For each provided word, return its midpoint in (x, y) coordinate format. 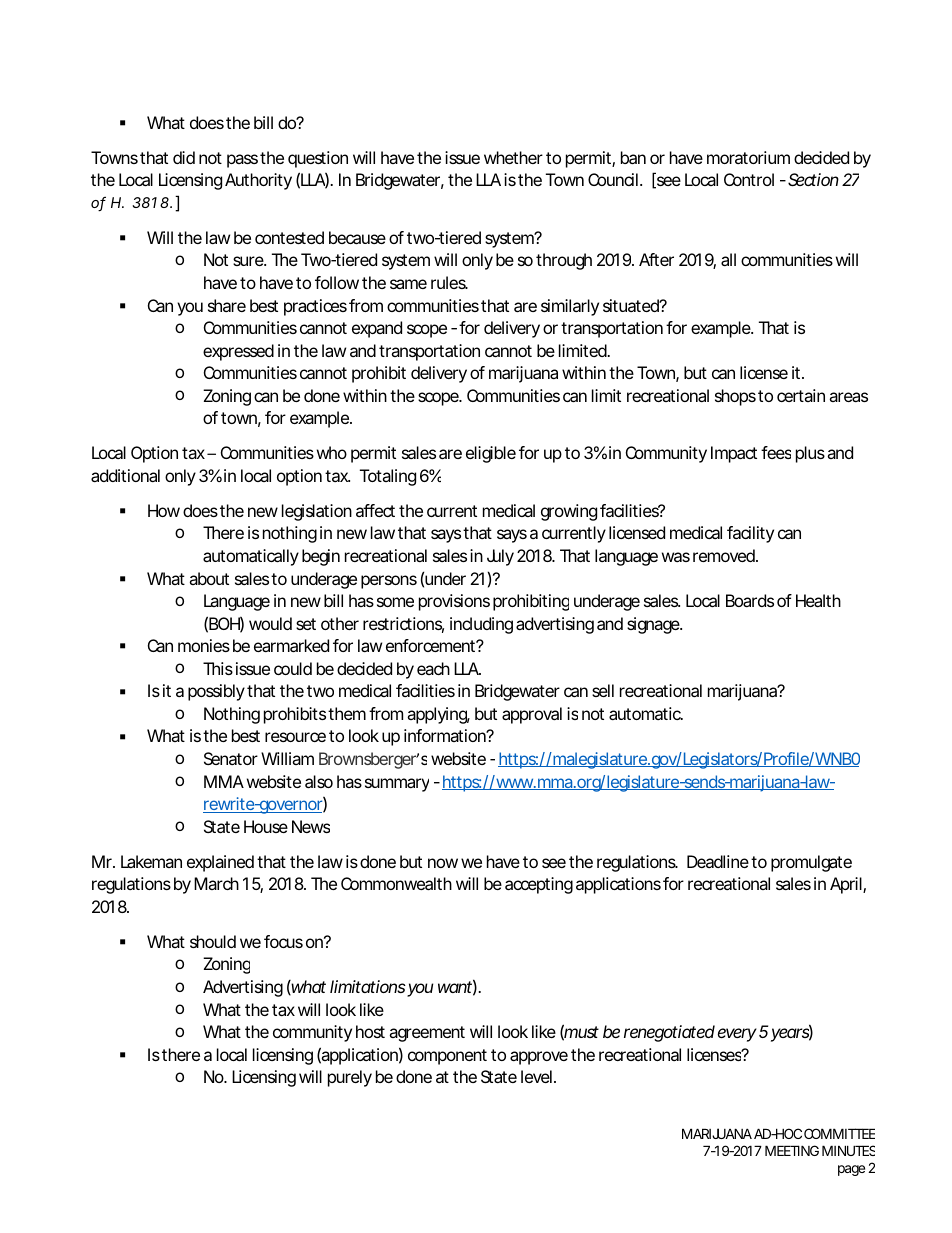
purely (350, 1078)
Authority (258, 181)
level (536, 1076)
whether (513, 157)
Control (749, 179)
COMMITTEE (839, 1133)
